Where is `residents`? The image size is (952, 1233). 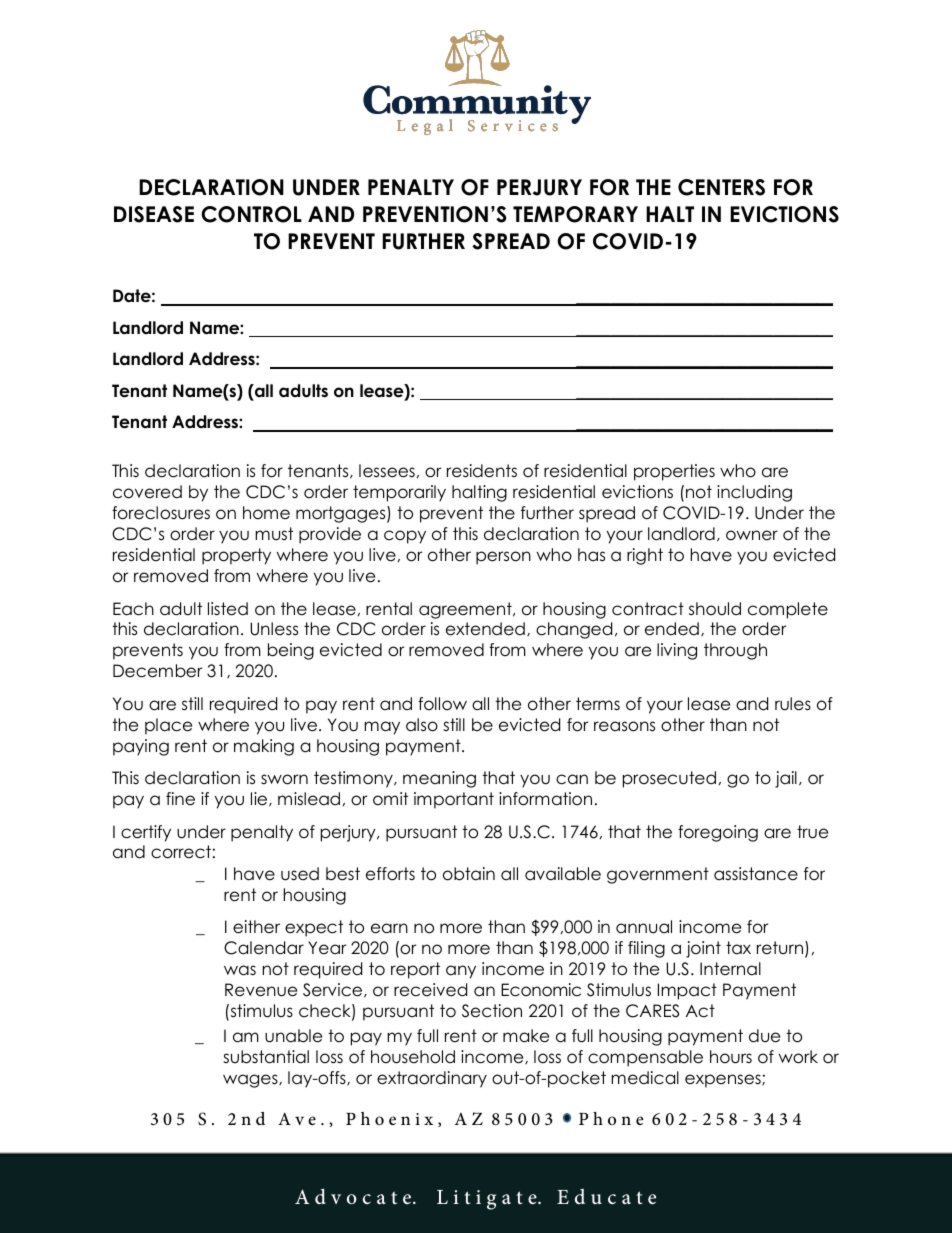 residents is located at coordinates (482, 471).
